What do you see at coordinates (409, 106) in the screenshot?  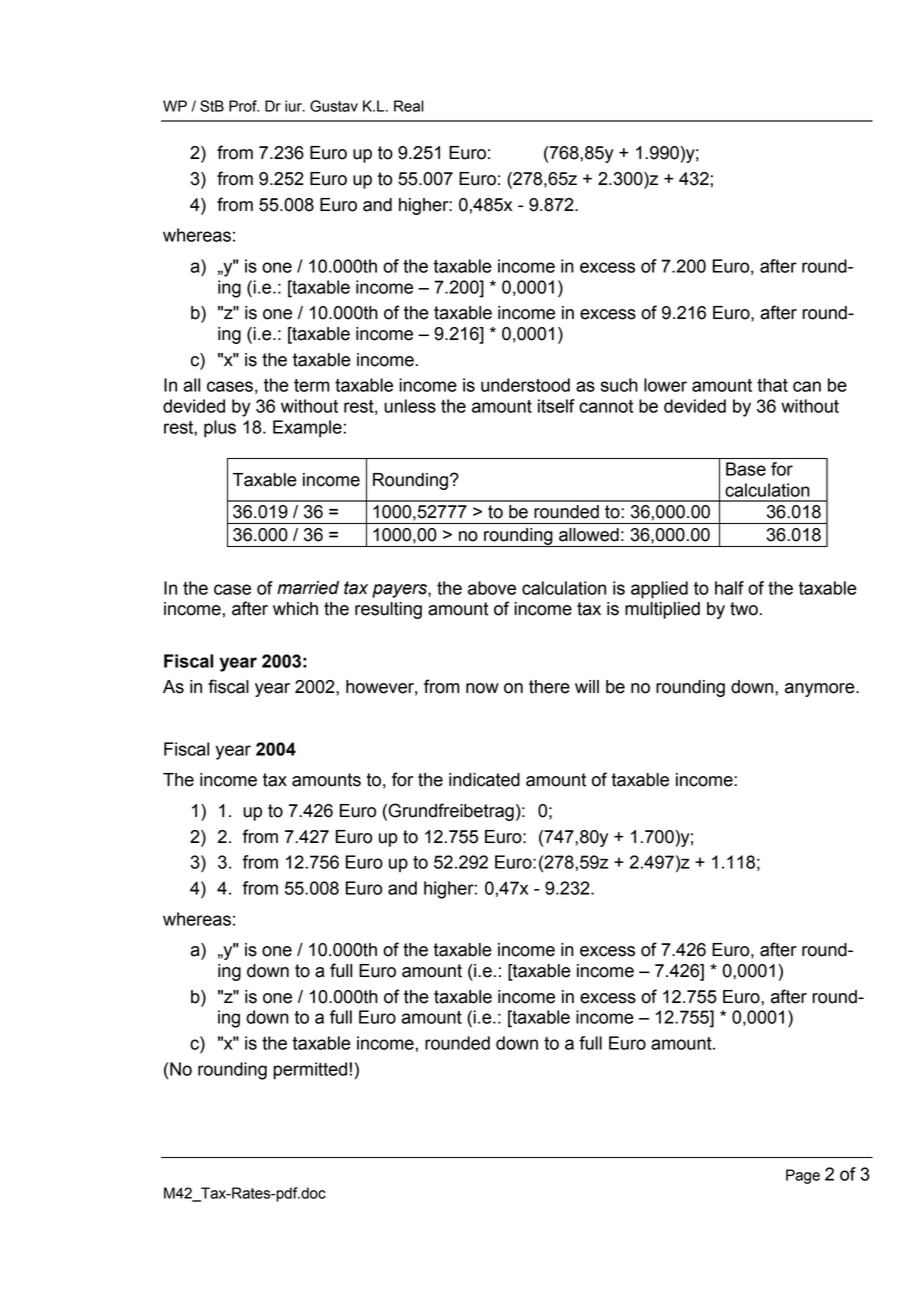 I see `Real` at bounding box center [409, 106].
